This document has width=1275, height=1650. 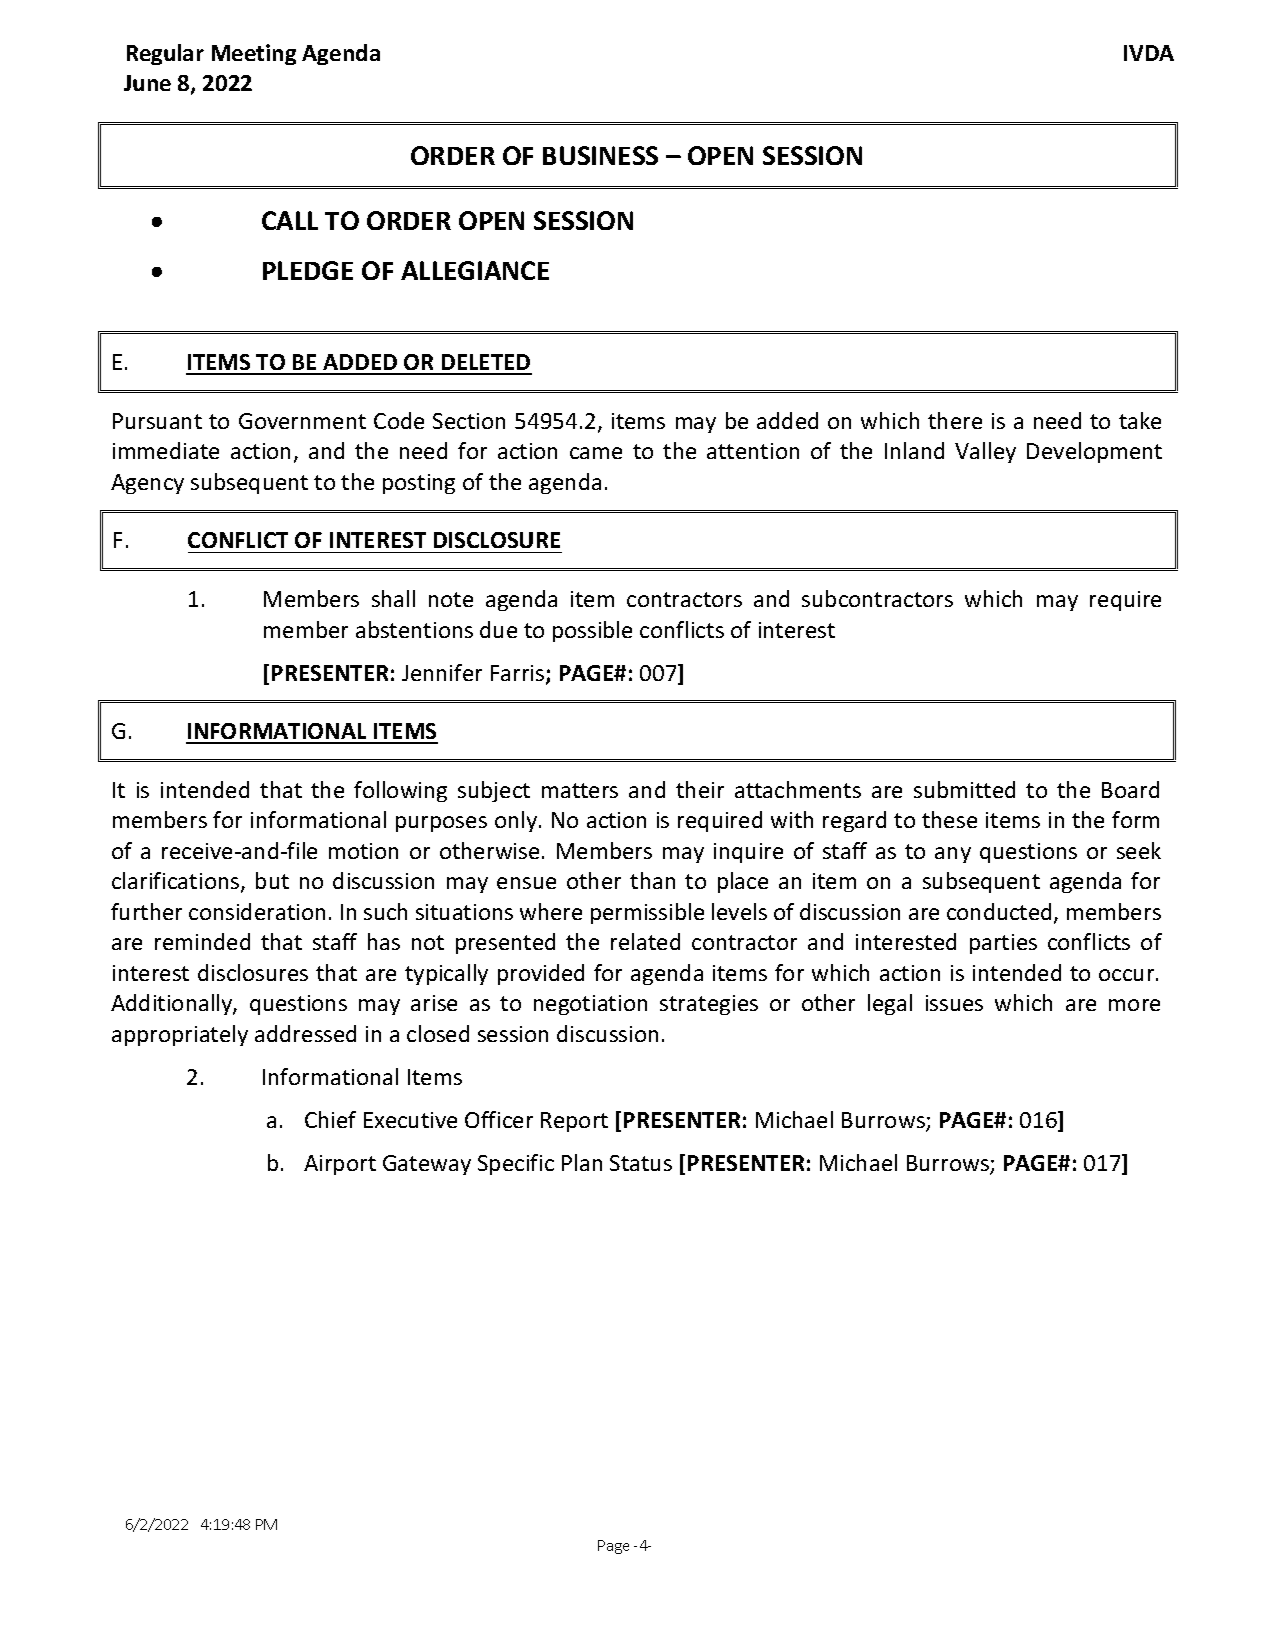 What do you see at coordinates (641, 1163) in the document?
I see `Status` at bounding box center [641, 1163].
